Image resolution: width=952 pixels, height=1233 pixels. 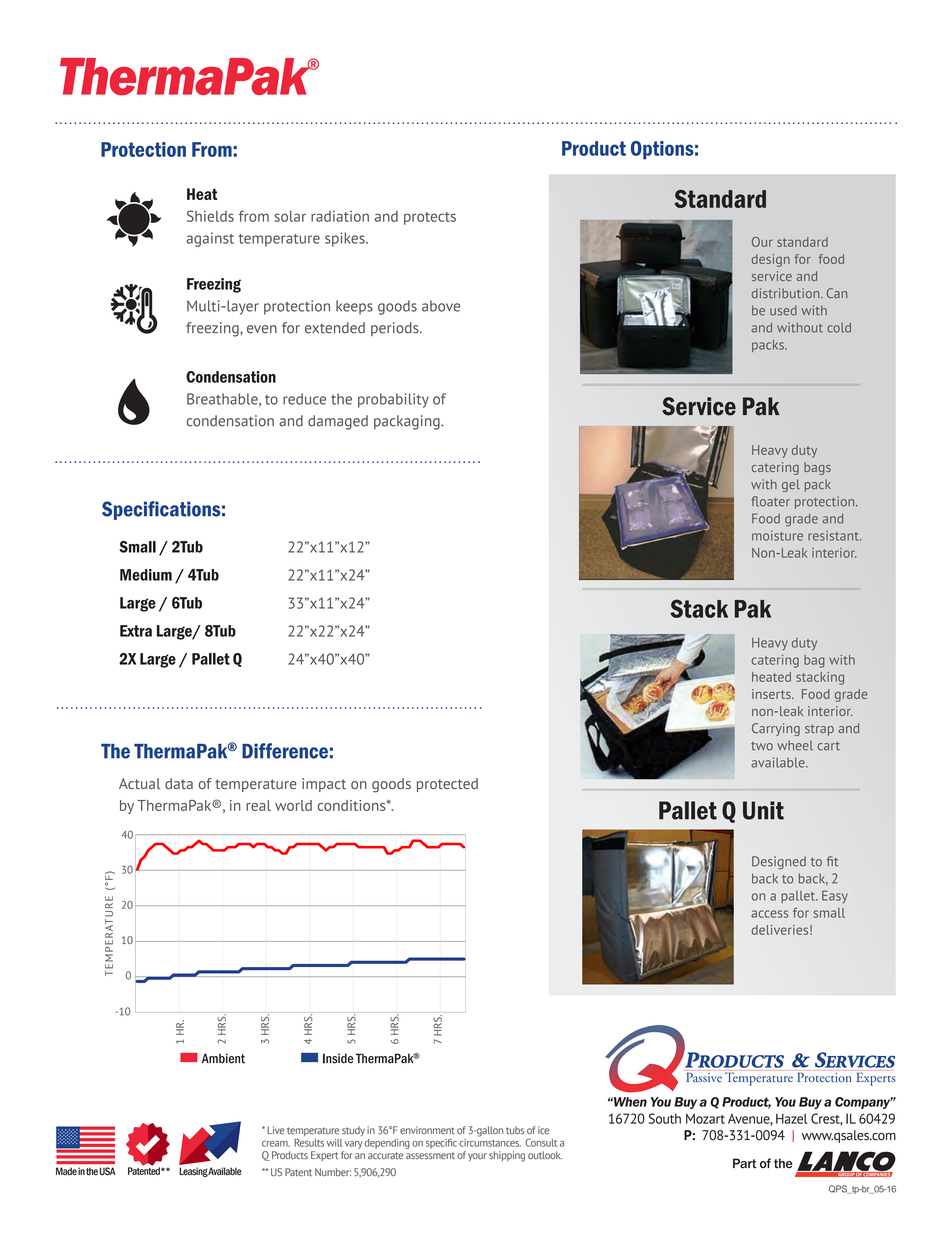 I want to click on distribution, so click(x=787, y=293).
